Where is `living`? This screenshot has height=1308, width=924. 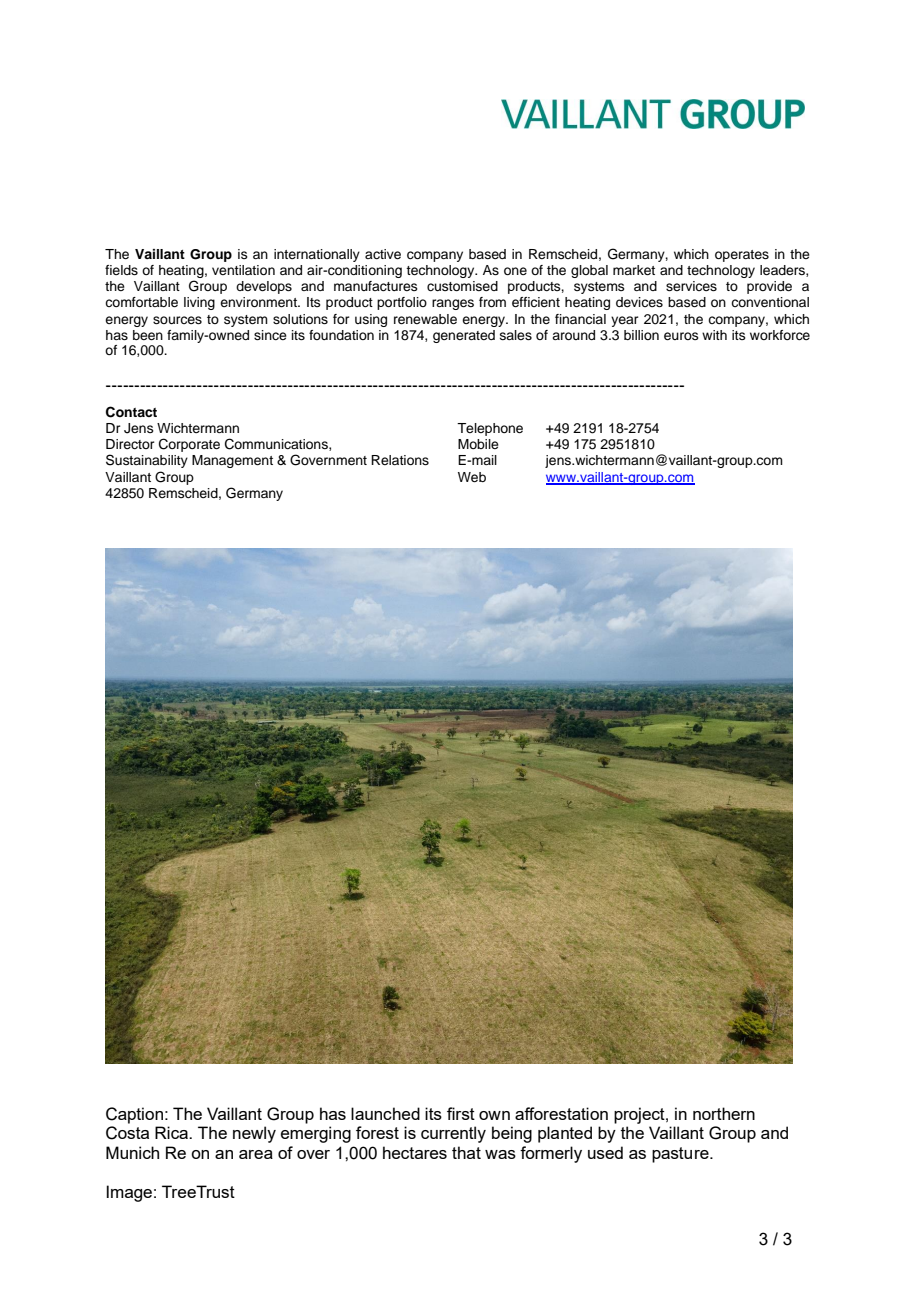 living is located at coordinates (199, 303).
